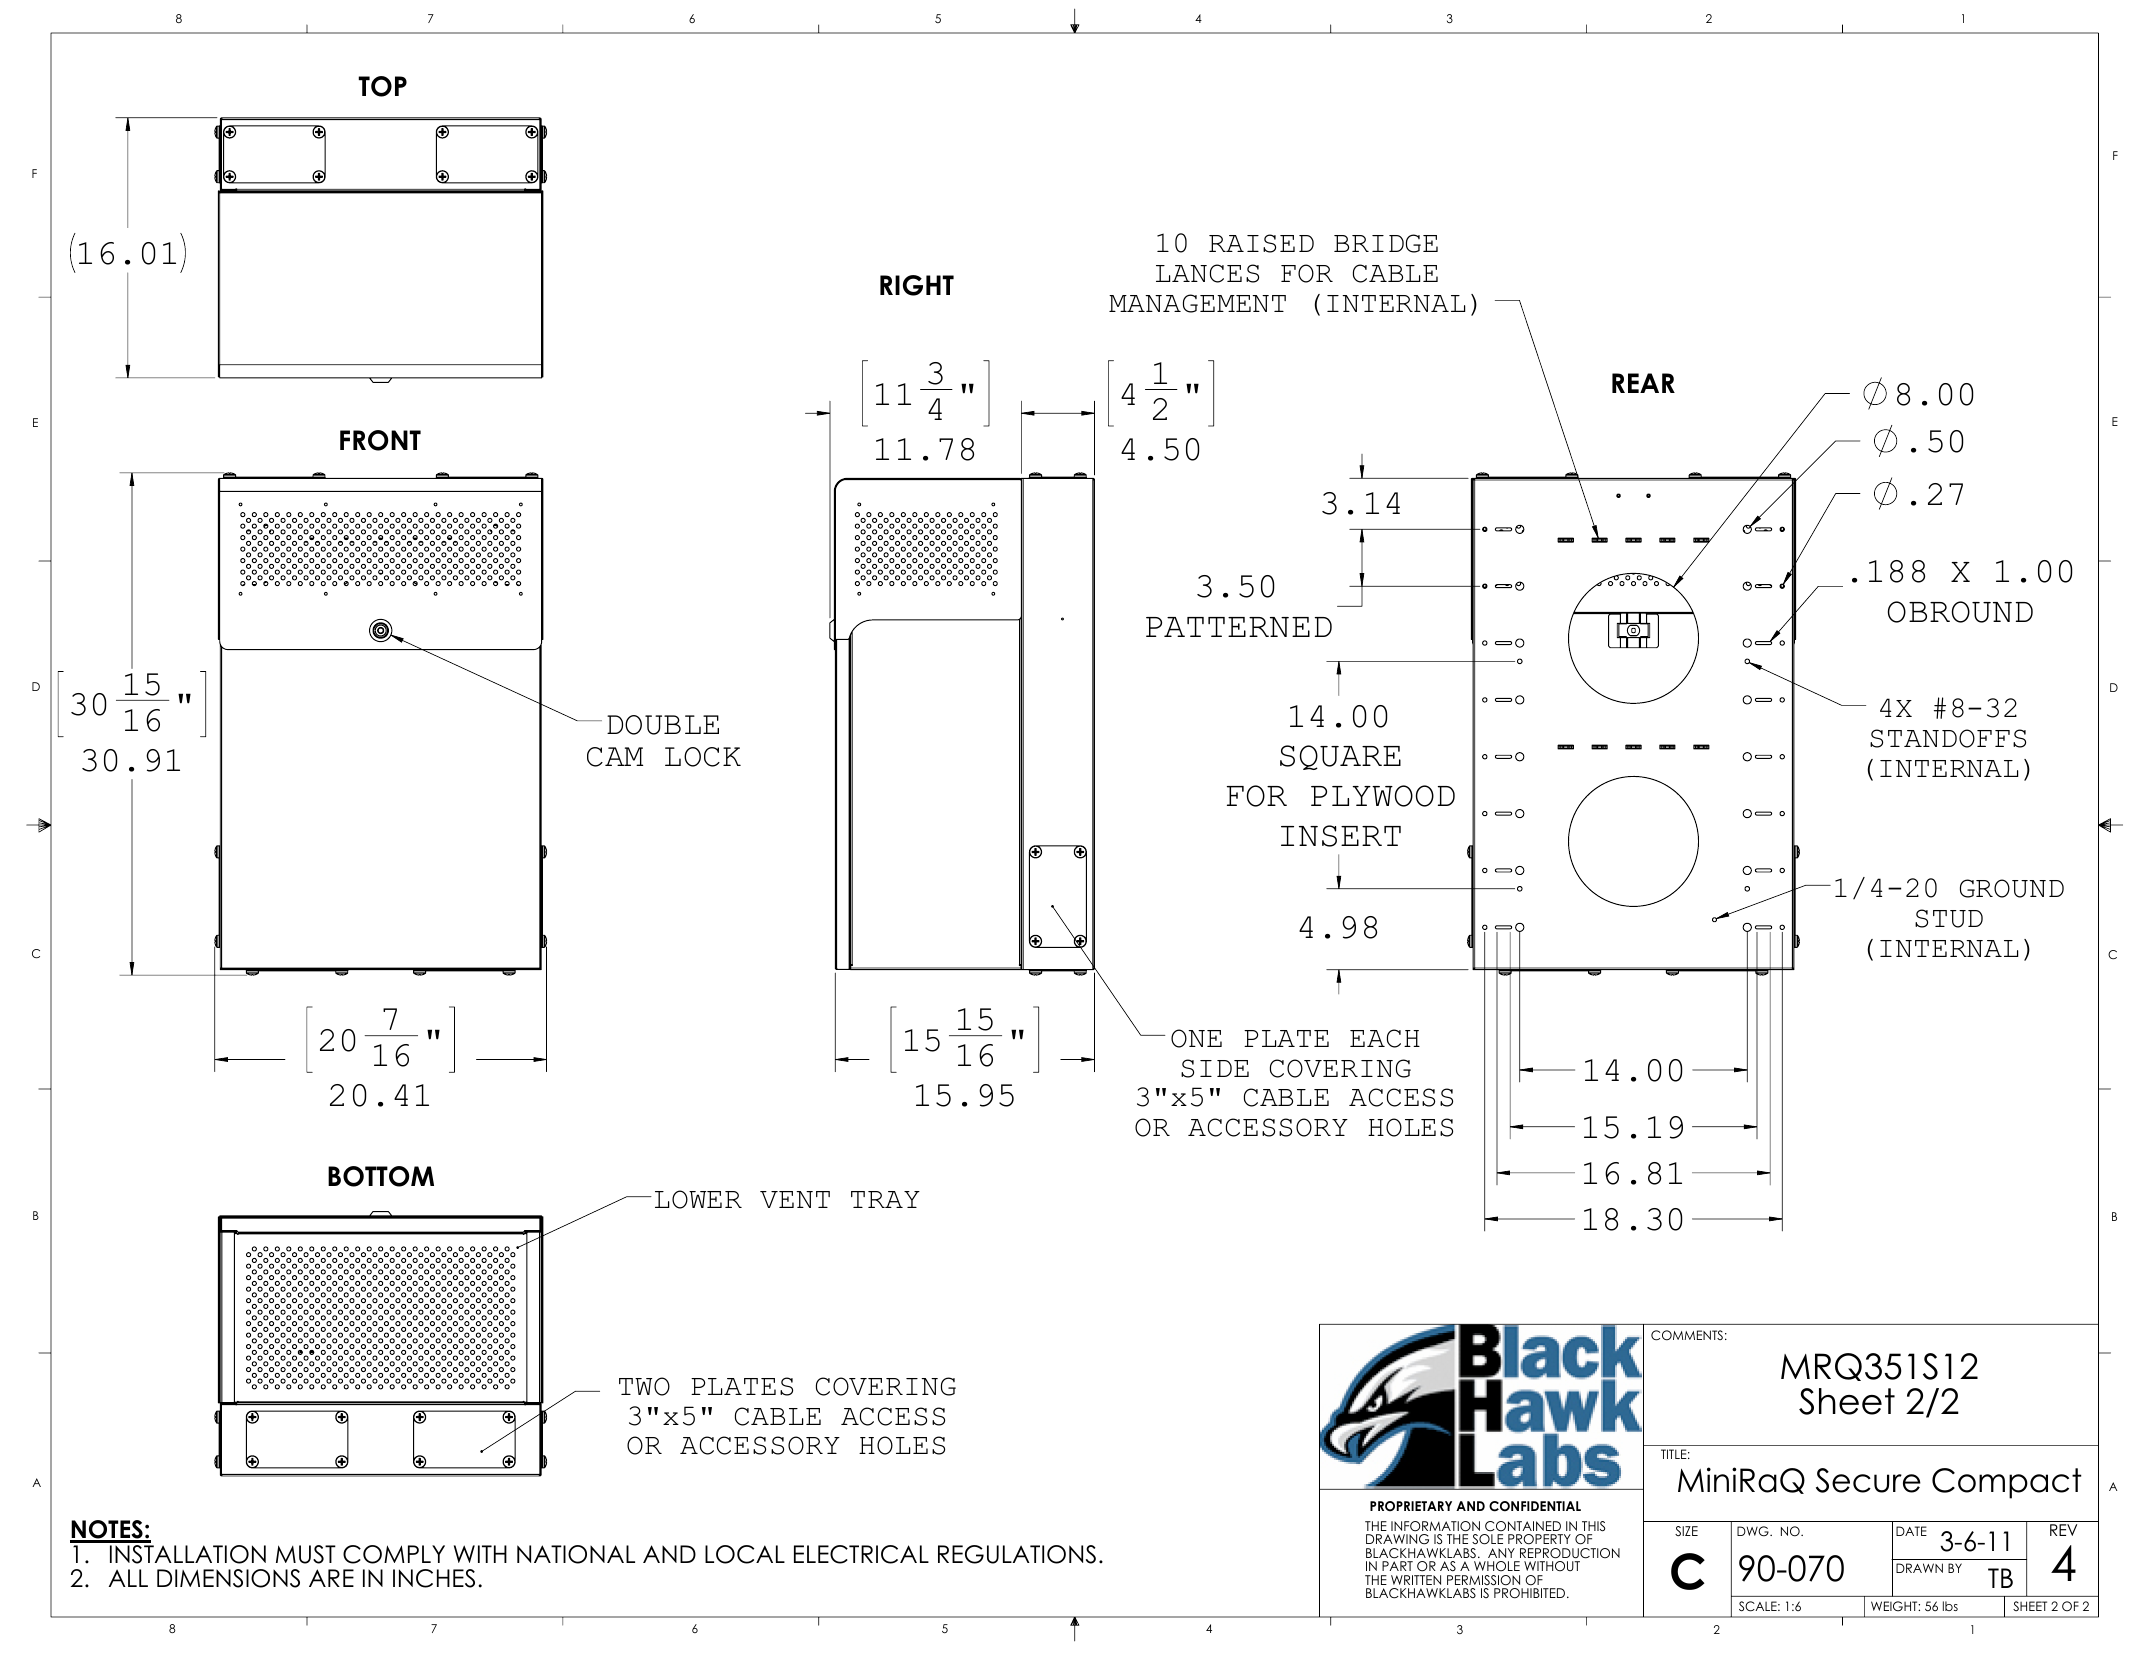 The image size is (2145, 1657). What do you see at coordinates (1386, 243) in the page?
I see `BRIDGE` at bounding box center [1386, 243].
